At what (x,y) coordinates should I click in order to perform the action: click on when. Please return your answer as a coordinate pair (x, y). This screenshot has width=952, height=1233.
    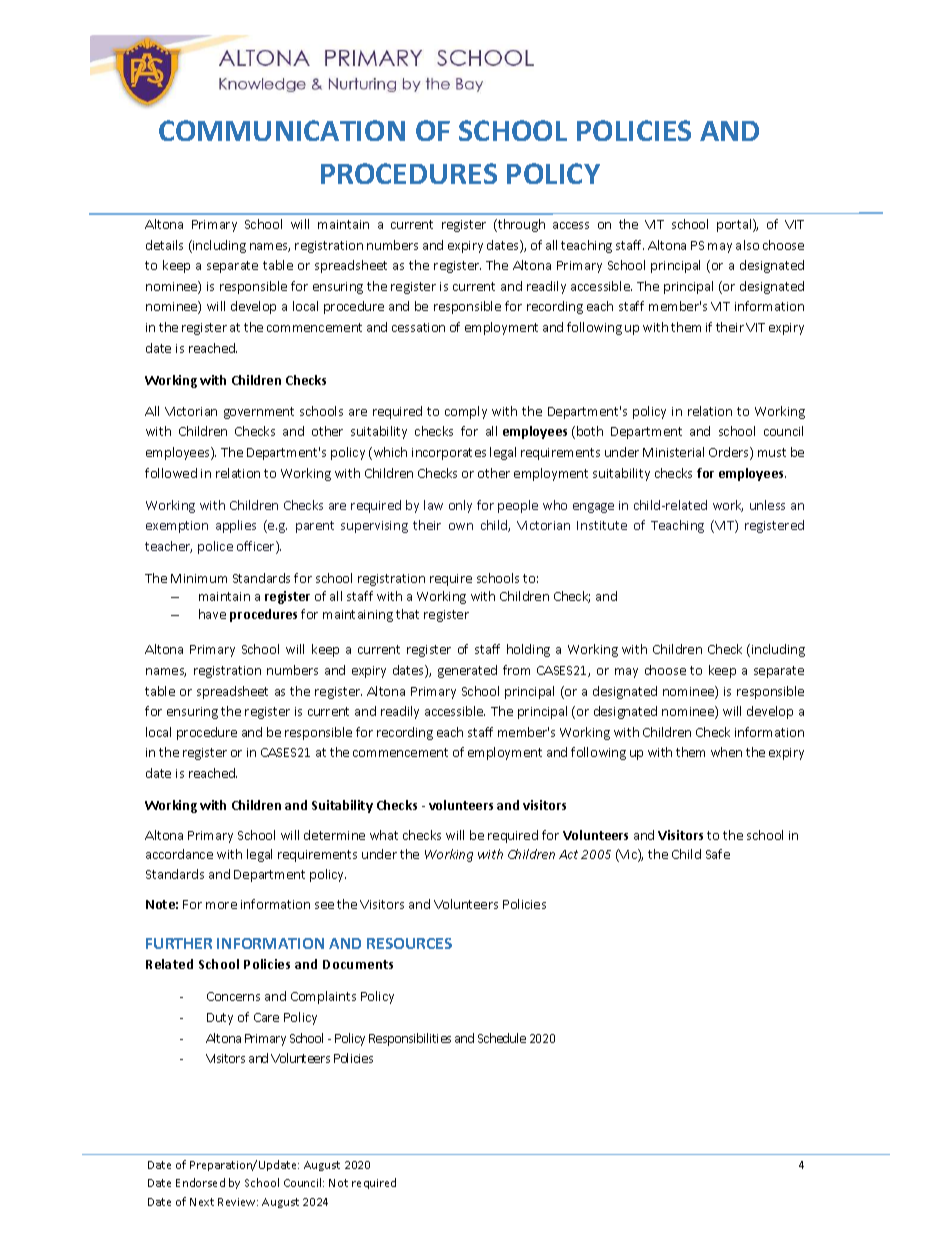
    Looking at the image, I should click on (726, 752).
